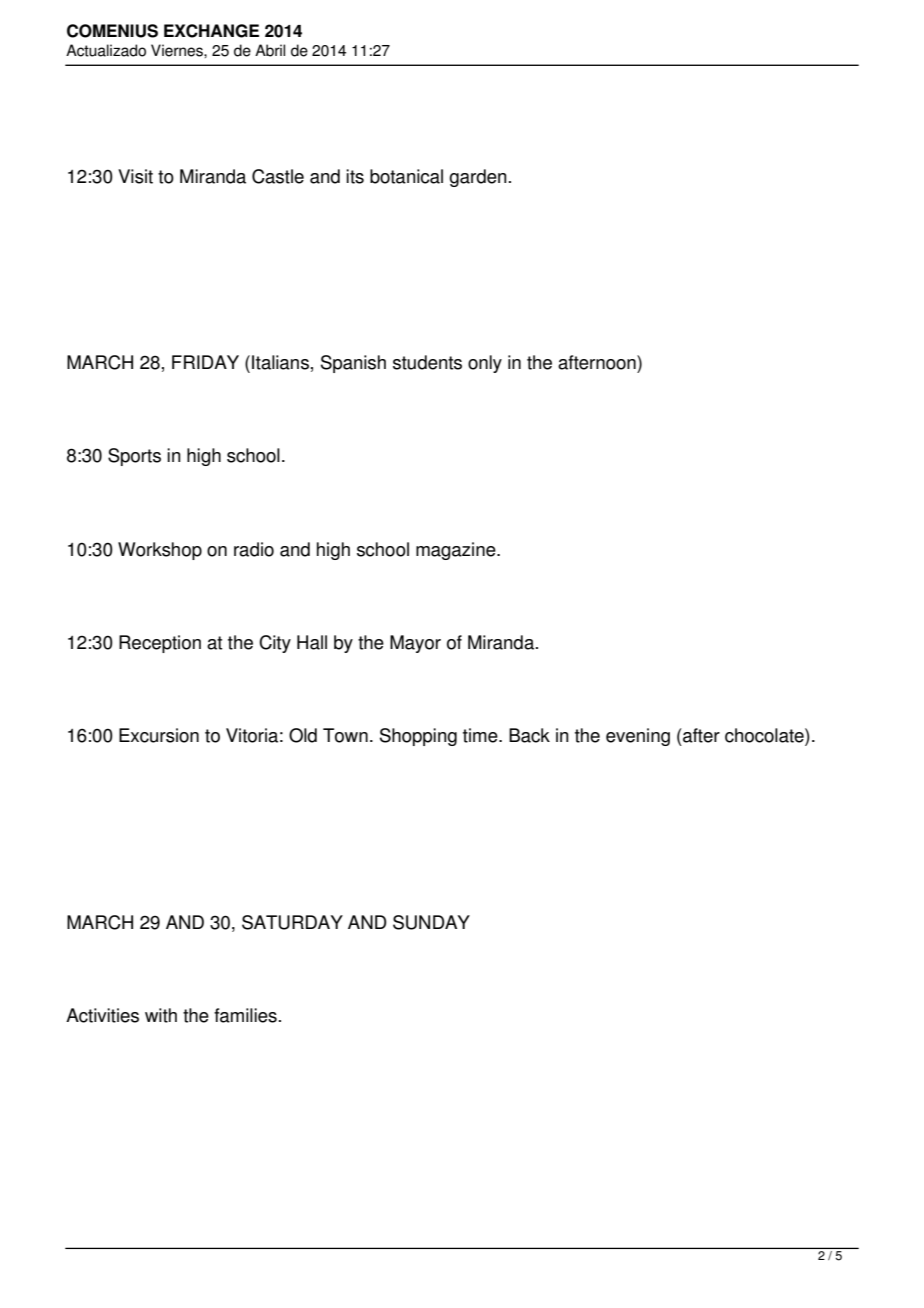 The width and height of the page is (924, 1308). What do you see at coordinates (353, 364) in the page?
I see `Spanish` at bounding box center [353, 364].
